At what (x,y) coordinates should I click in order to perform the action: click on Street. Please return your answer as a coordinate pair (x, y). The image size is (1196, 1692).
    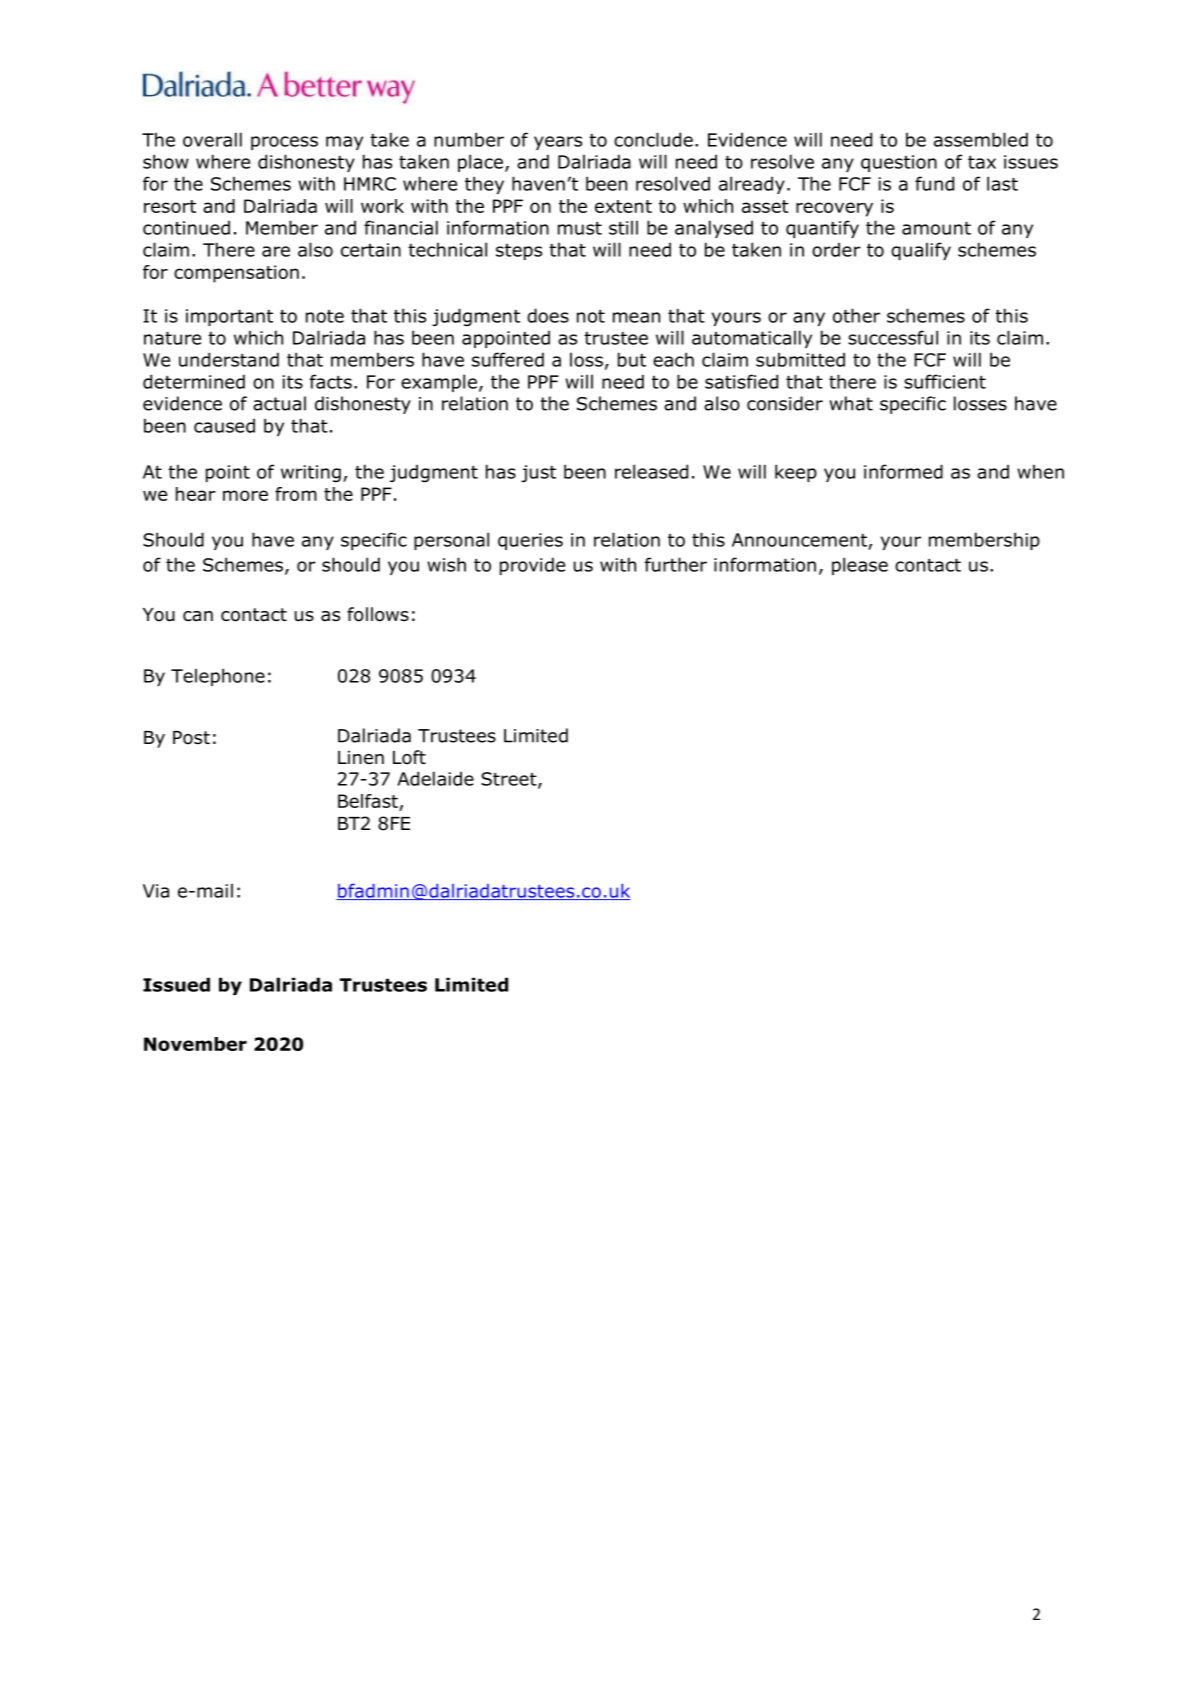
    Looking at the image, I should click on (510, 780).
